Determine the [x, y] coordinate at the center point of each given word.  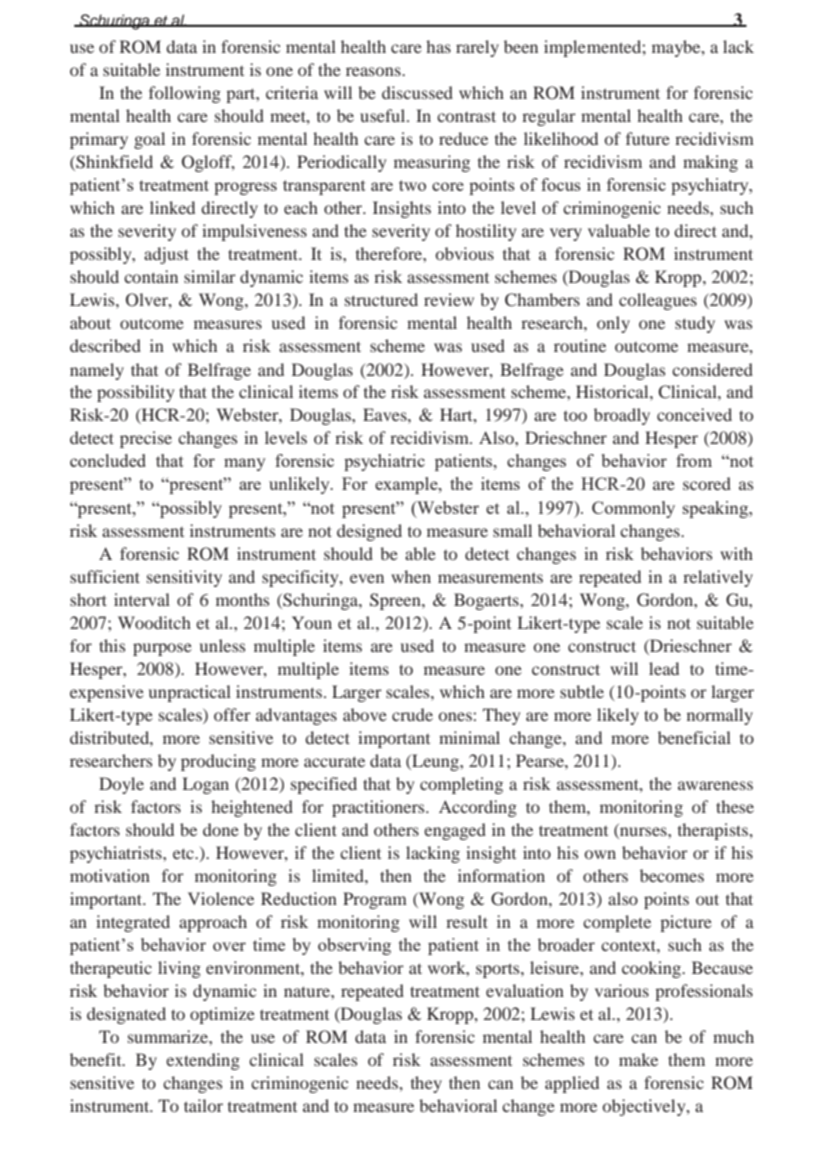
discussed [417, 92]
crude [412, 714]
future [648, 138]
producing [218, 762]
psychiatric [384, 462]
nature [308, 991]
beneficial [694, 737]
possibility [135, 393]
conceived [694, 414]
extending [203, 1061]
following [185, 94]
